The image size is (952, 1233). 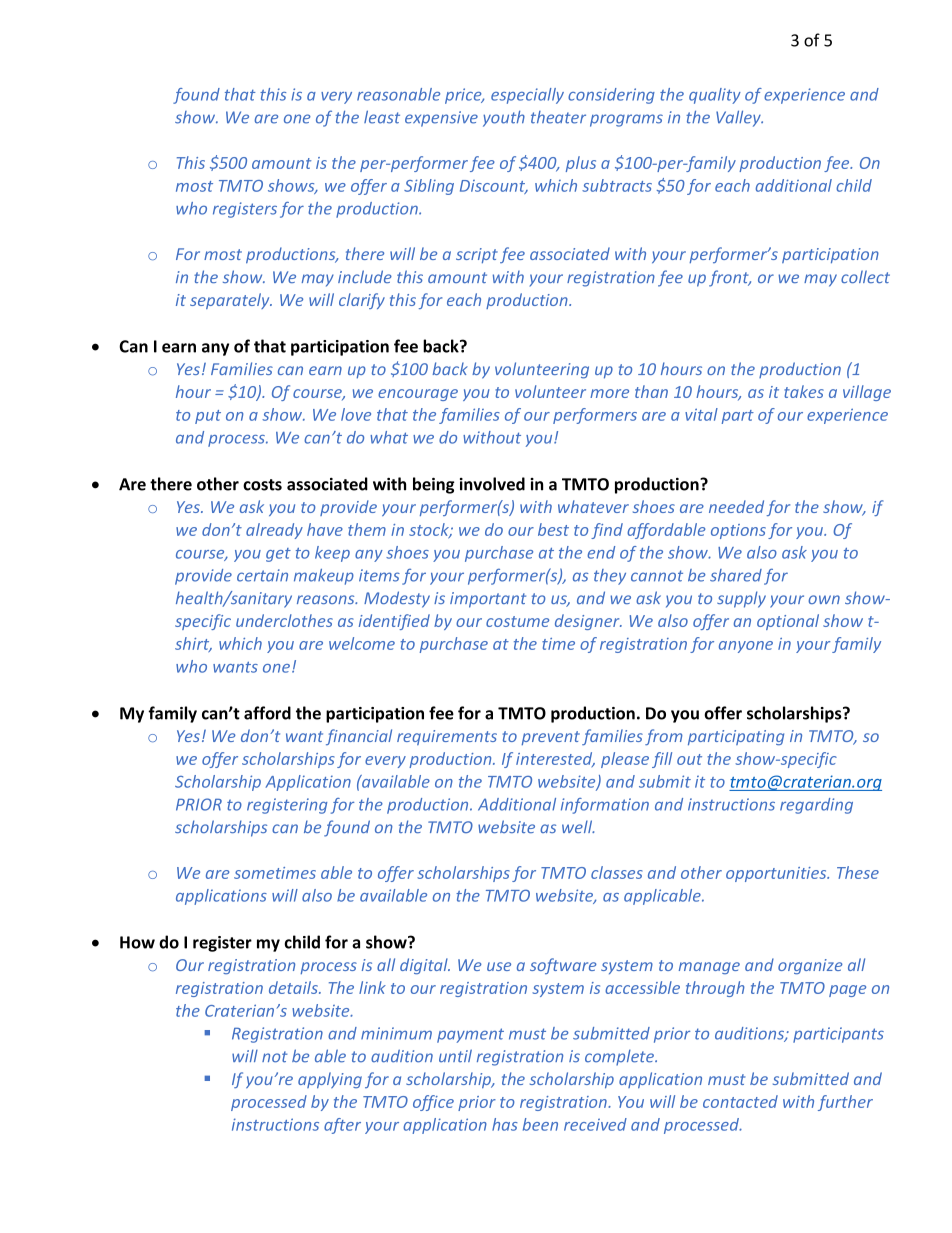 I want to click on least, so click(x=382, y=117).
